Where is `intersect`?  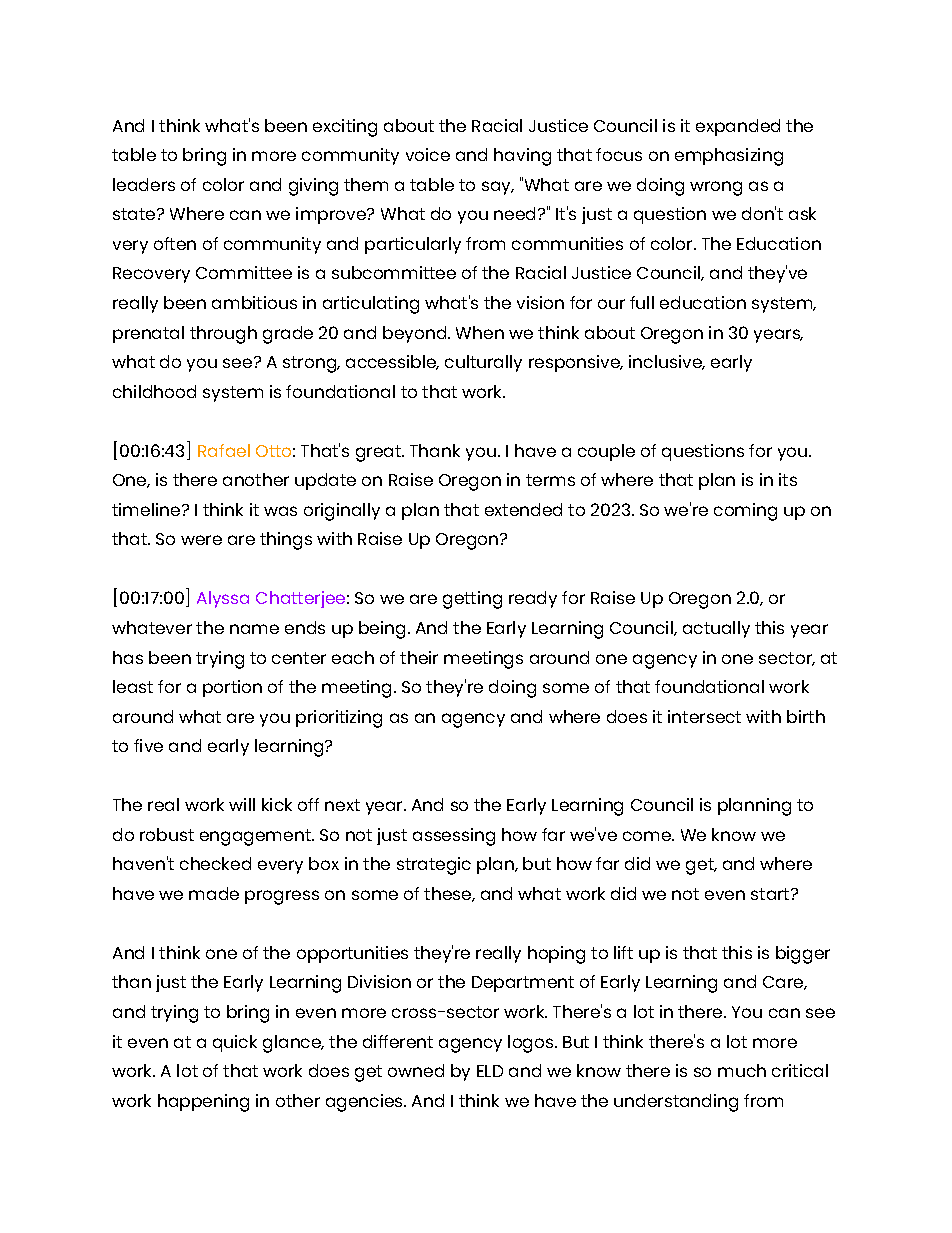 intersect is located at coordinates (704, 716).
